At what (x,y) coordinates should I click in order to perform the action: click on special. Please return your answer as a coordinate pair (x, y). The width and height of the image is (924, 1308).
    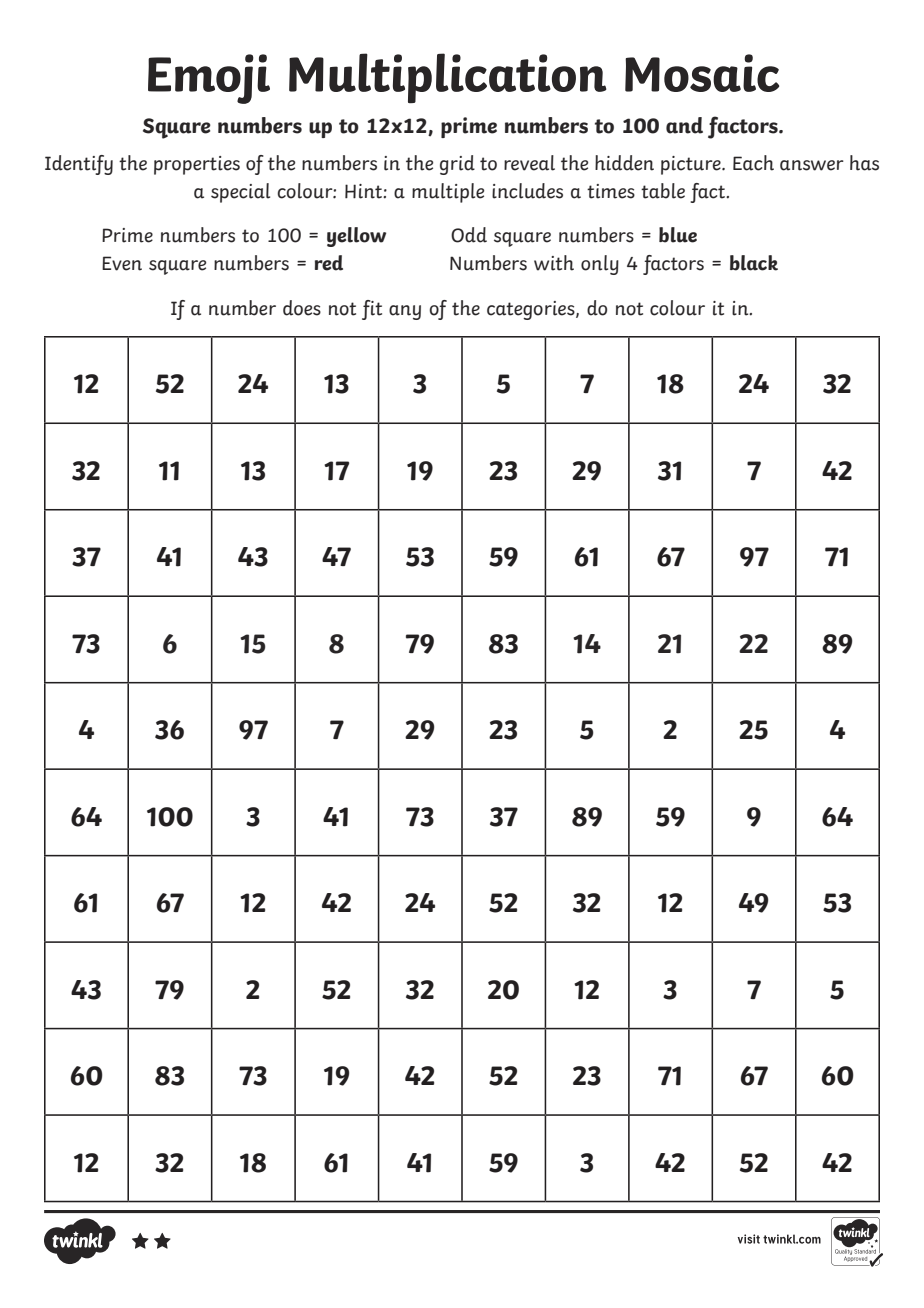
    Looking at the image, I should click on (240, 193).
